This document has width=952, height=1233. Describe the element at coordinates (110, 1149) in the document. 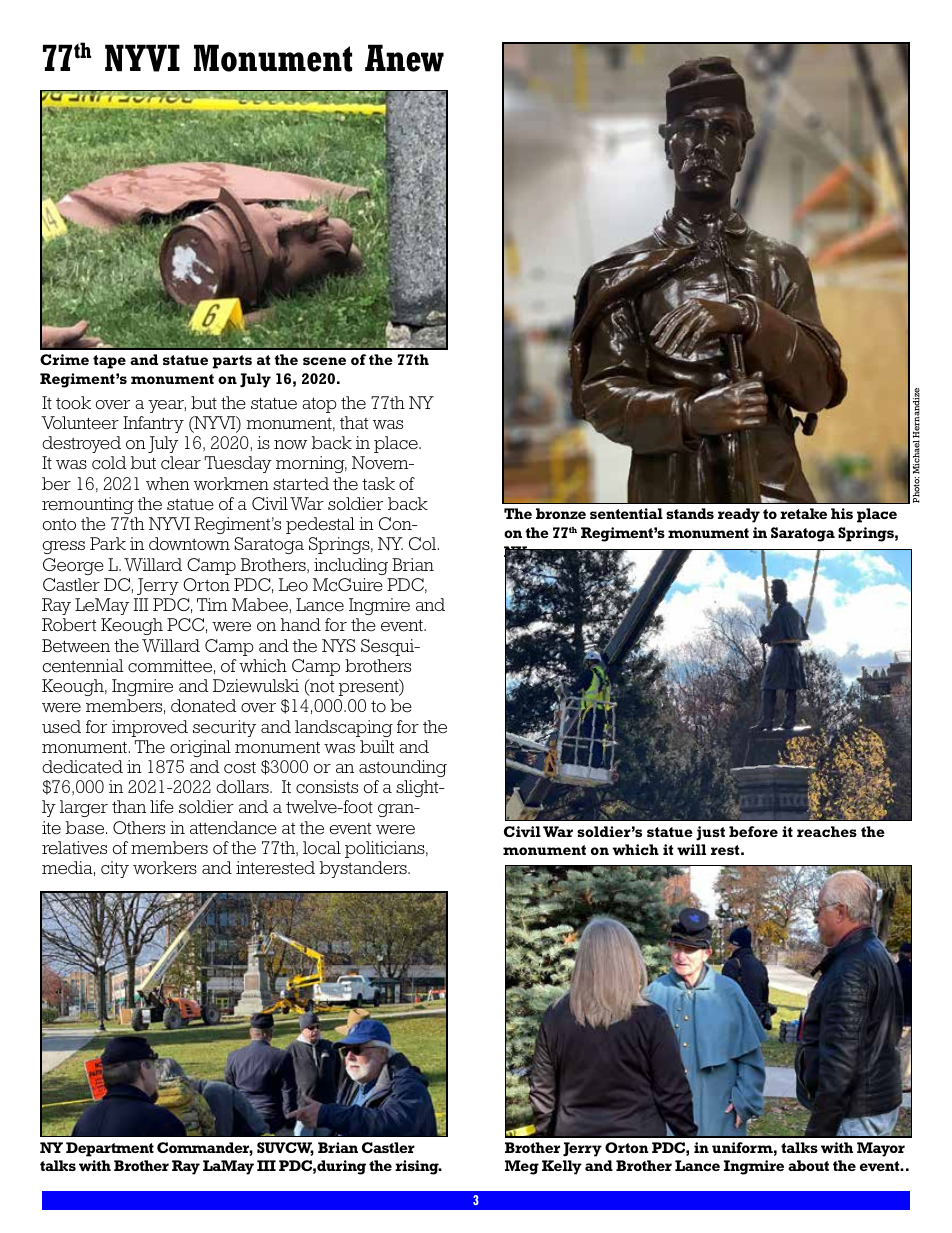

I see `Department` at that location.
